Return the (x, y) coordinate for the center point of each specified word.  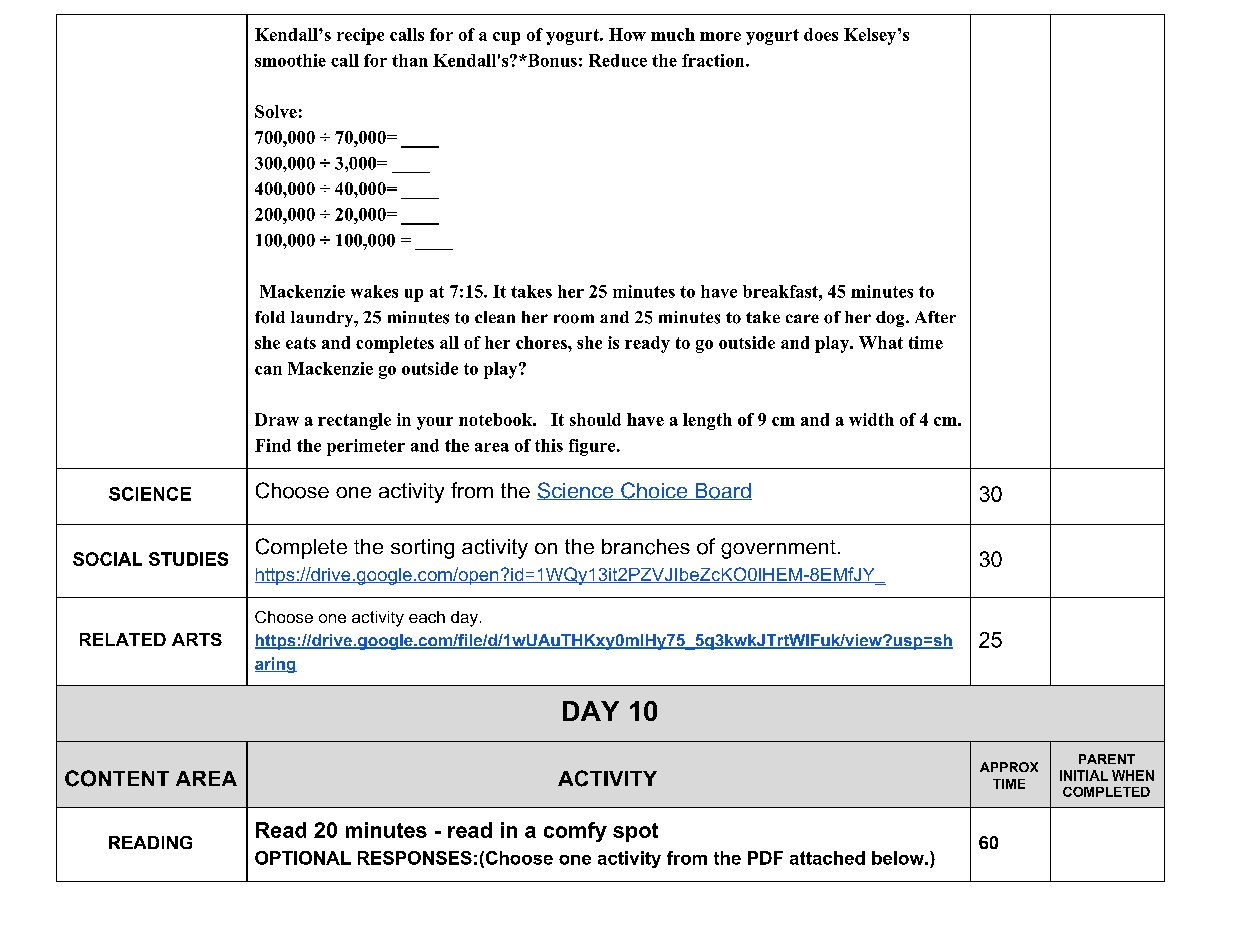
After (935, 317)
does (821, 34)
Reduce (618, 60)
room (574, 319)
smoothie (290, 60)
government (778, 549)
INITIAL (1084, 775)
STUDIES (188, 559)
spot (635, 832)
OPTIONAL (303, 858)
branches (646, 547)
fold (270, 317)
